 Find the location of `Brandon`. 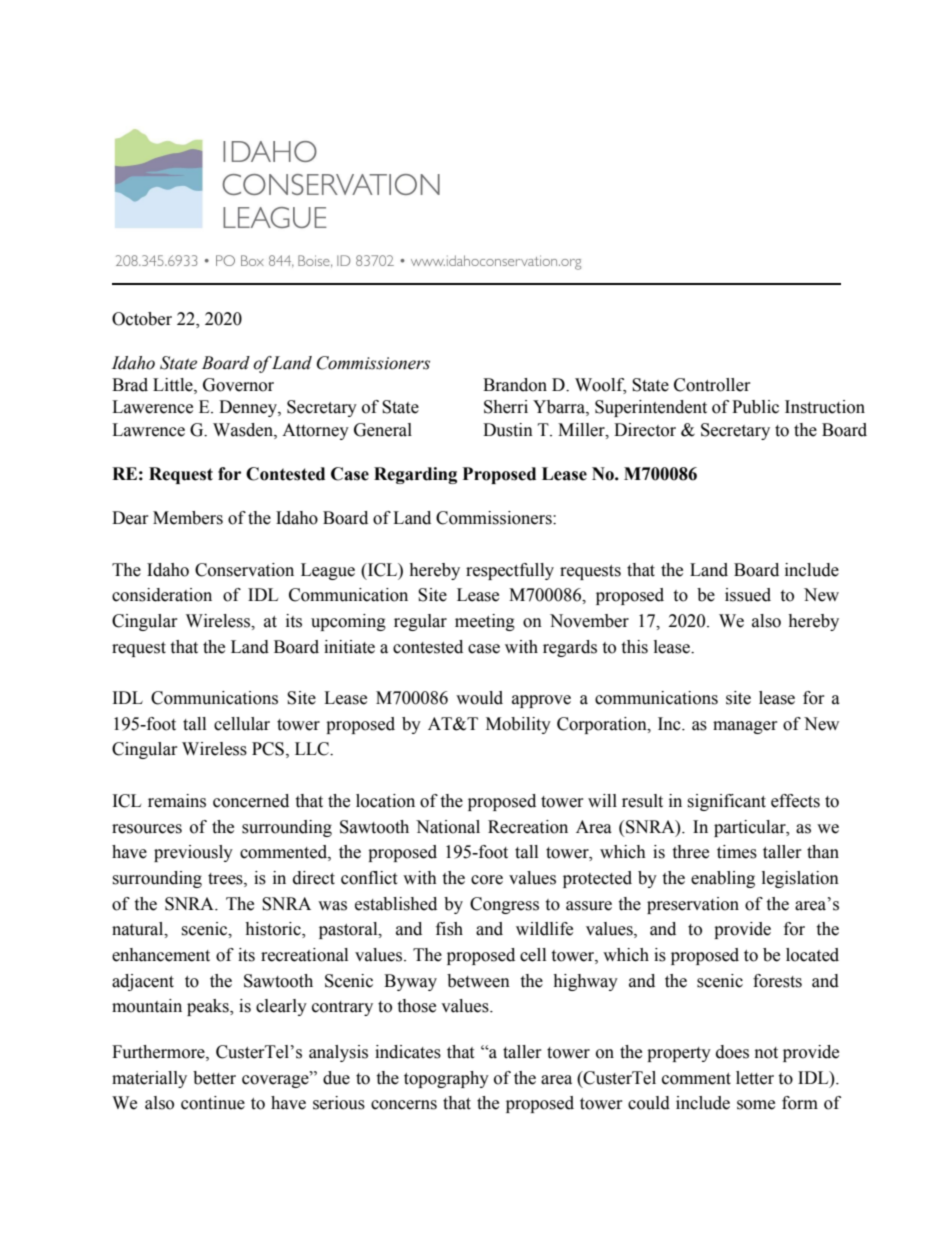

Brandon is located at coordinates (515, 385).
